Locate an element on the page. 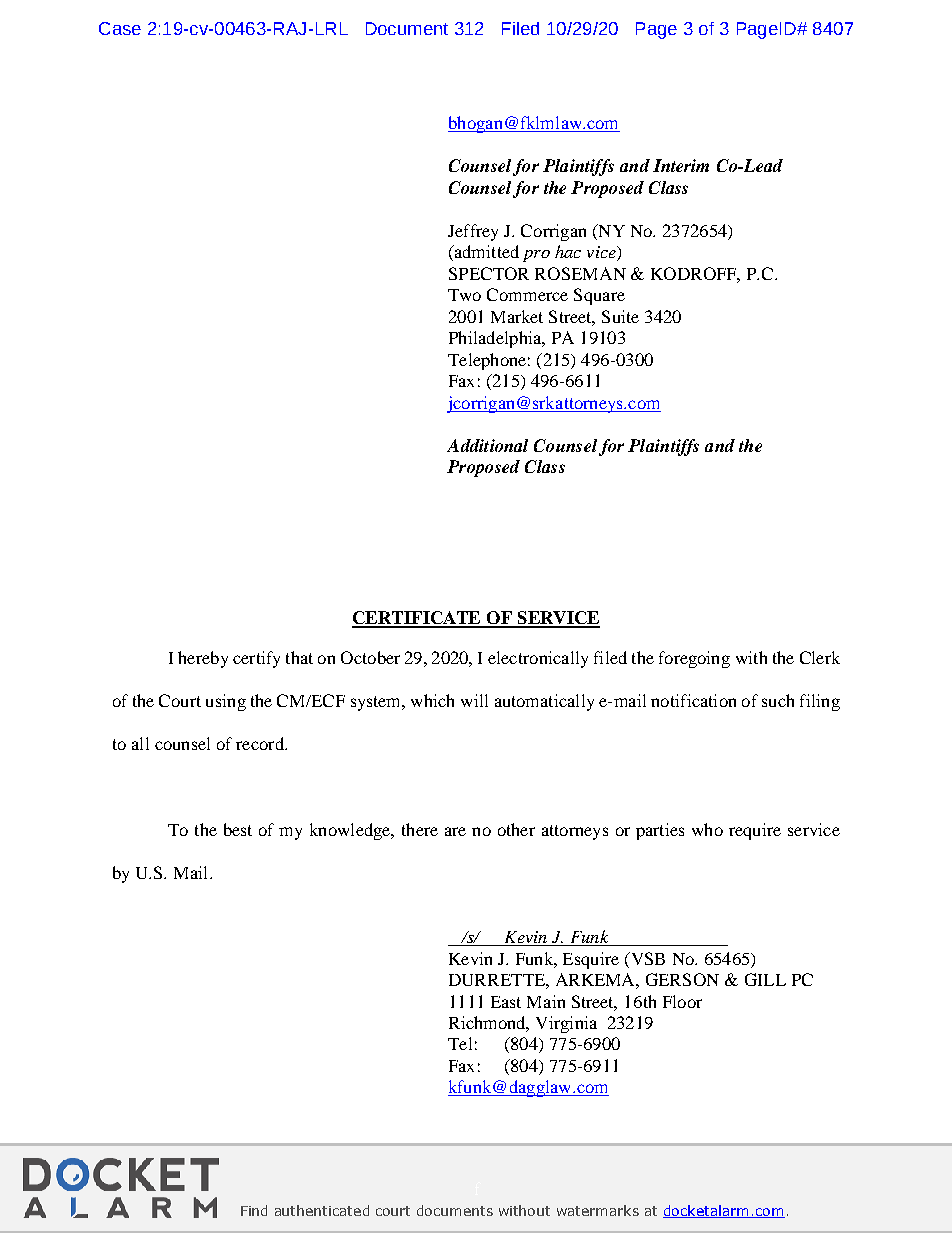  Find is located at coordinates (254, 1210).
